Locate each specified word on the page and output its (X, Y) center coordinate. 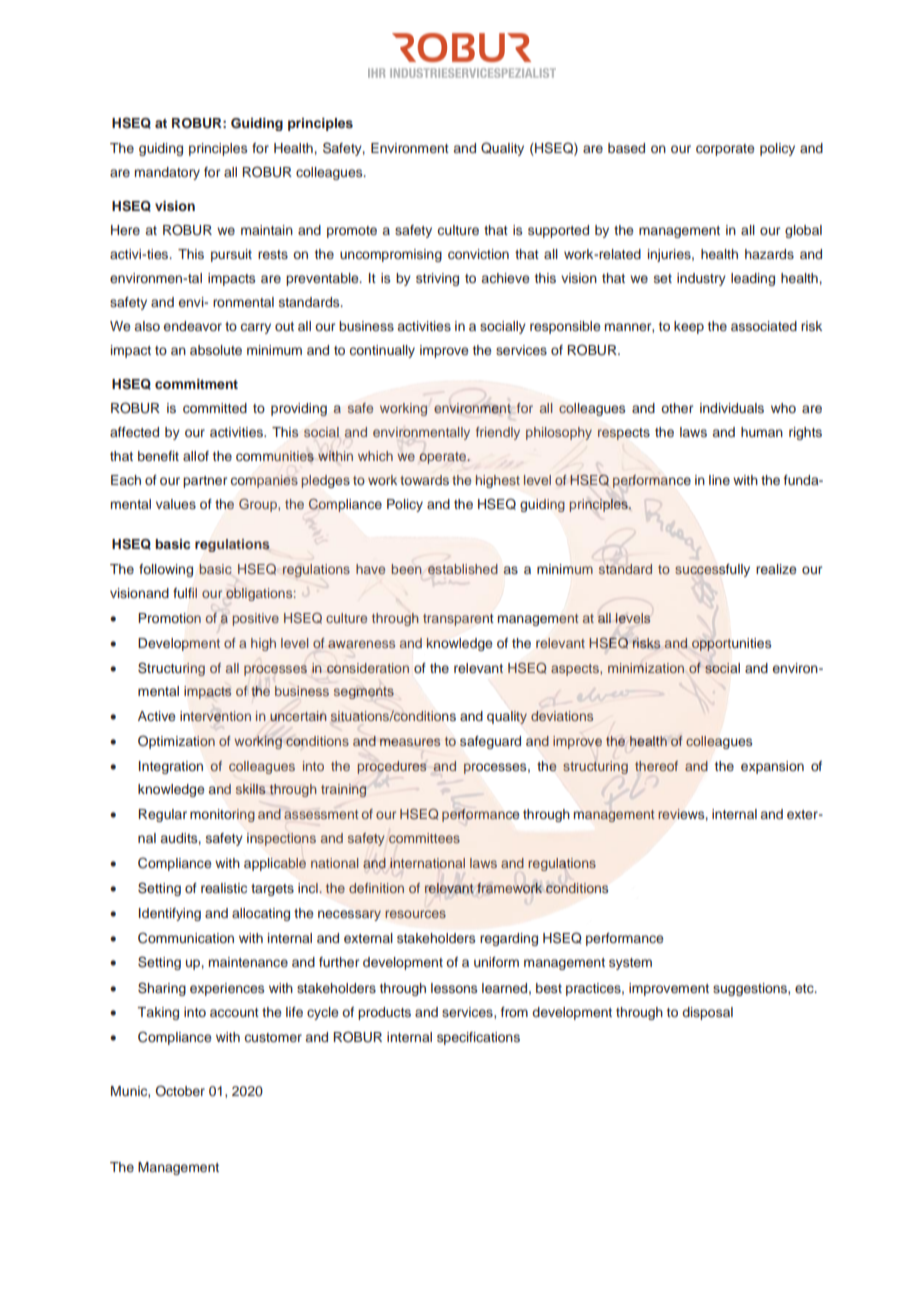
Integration (171, 767)
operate (444, 458)
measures (410, 742)
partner (205, 482)
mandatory (167, 173)
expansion (772, 767)
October (180, 1091)
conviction (478, 254)
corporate (725, 150)
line (719, 480)
